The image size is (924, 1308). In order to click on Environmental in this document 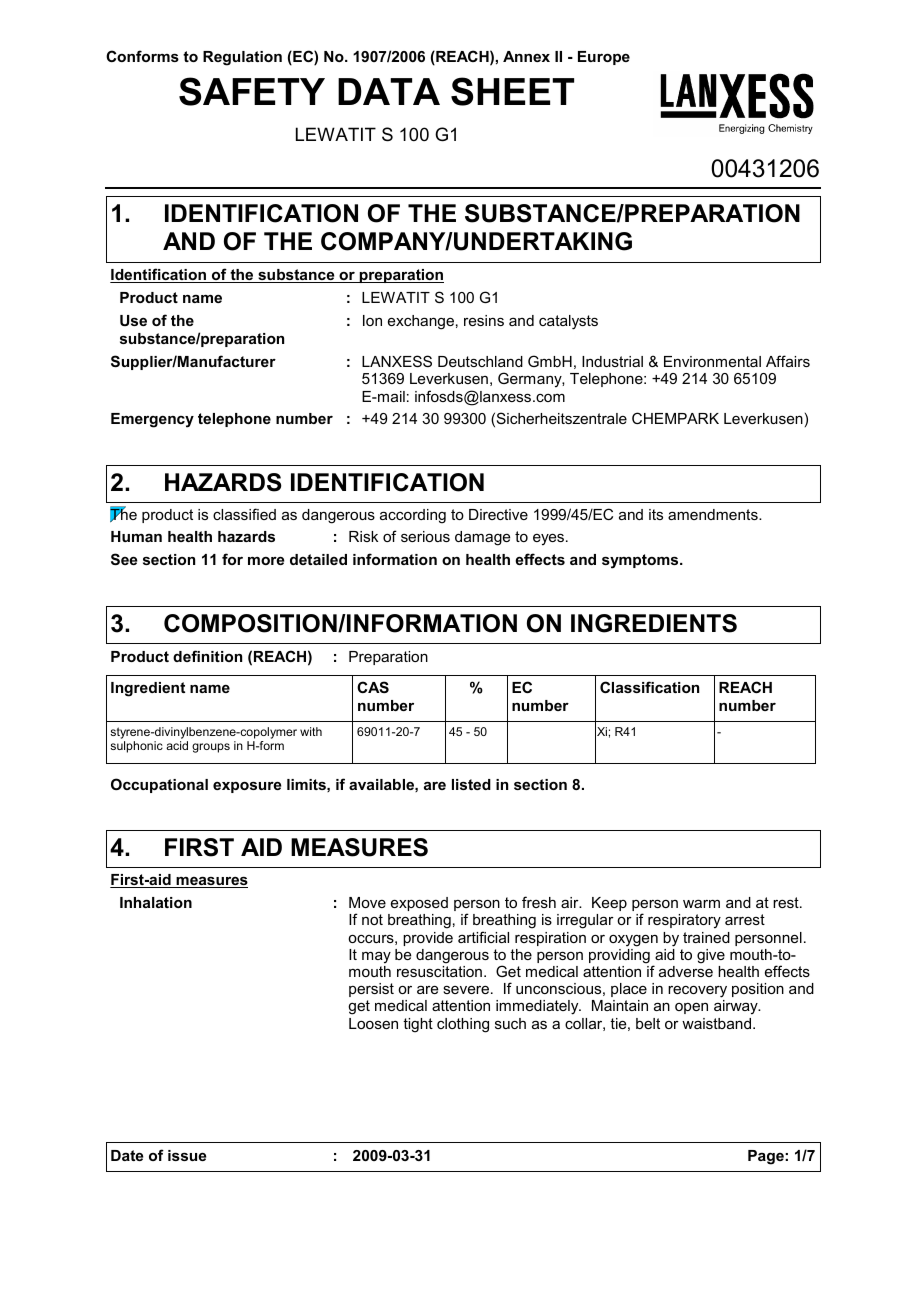, I will do `click(712, 361)`.
